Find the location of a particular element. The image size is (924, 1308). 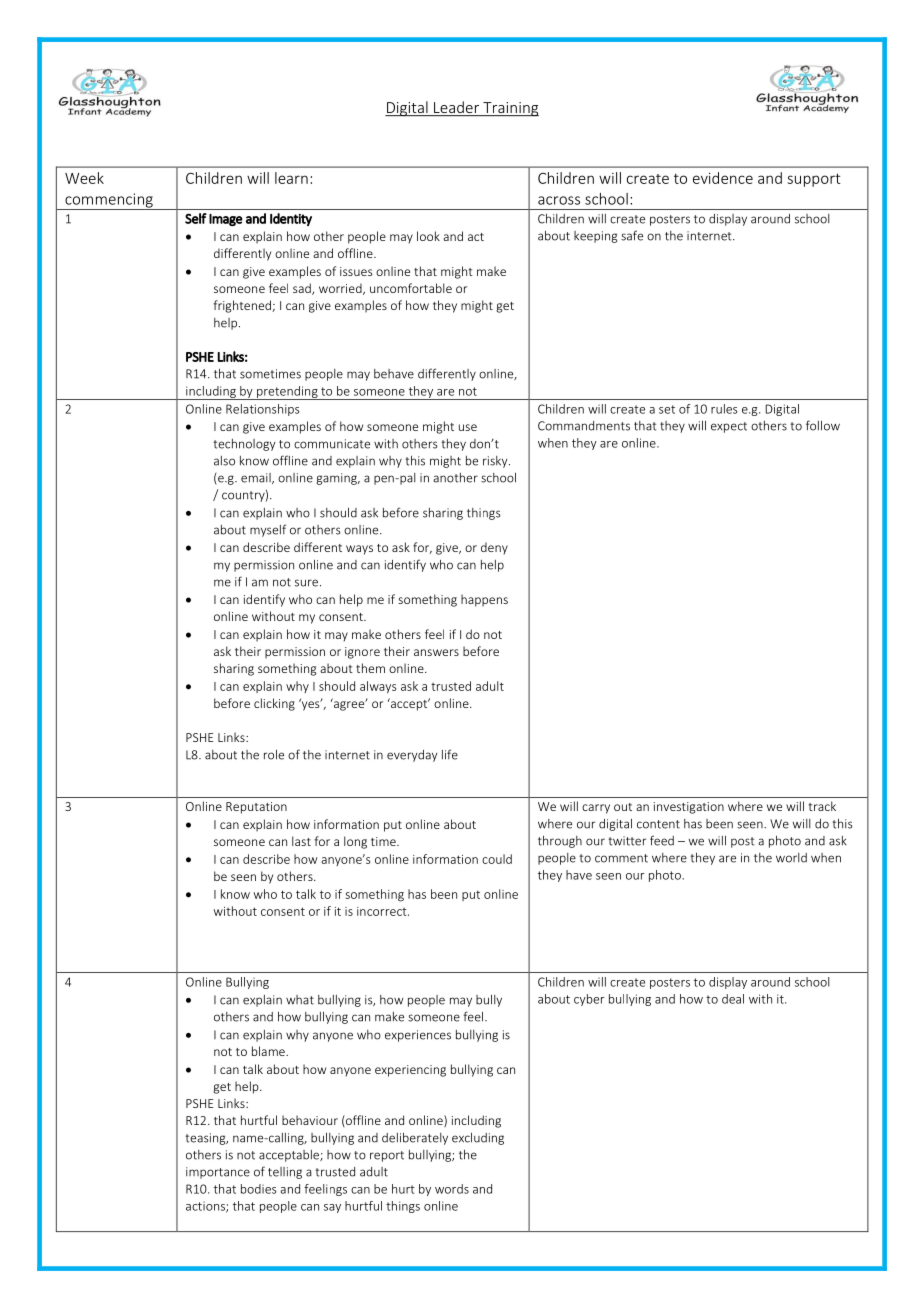

clicking is located at coordinates (274, 704).
